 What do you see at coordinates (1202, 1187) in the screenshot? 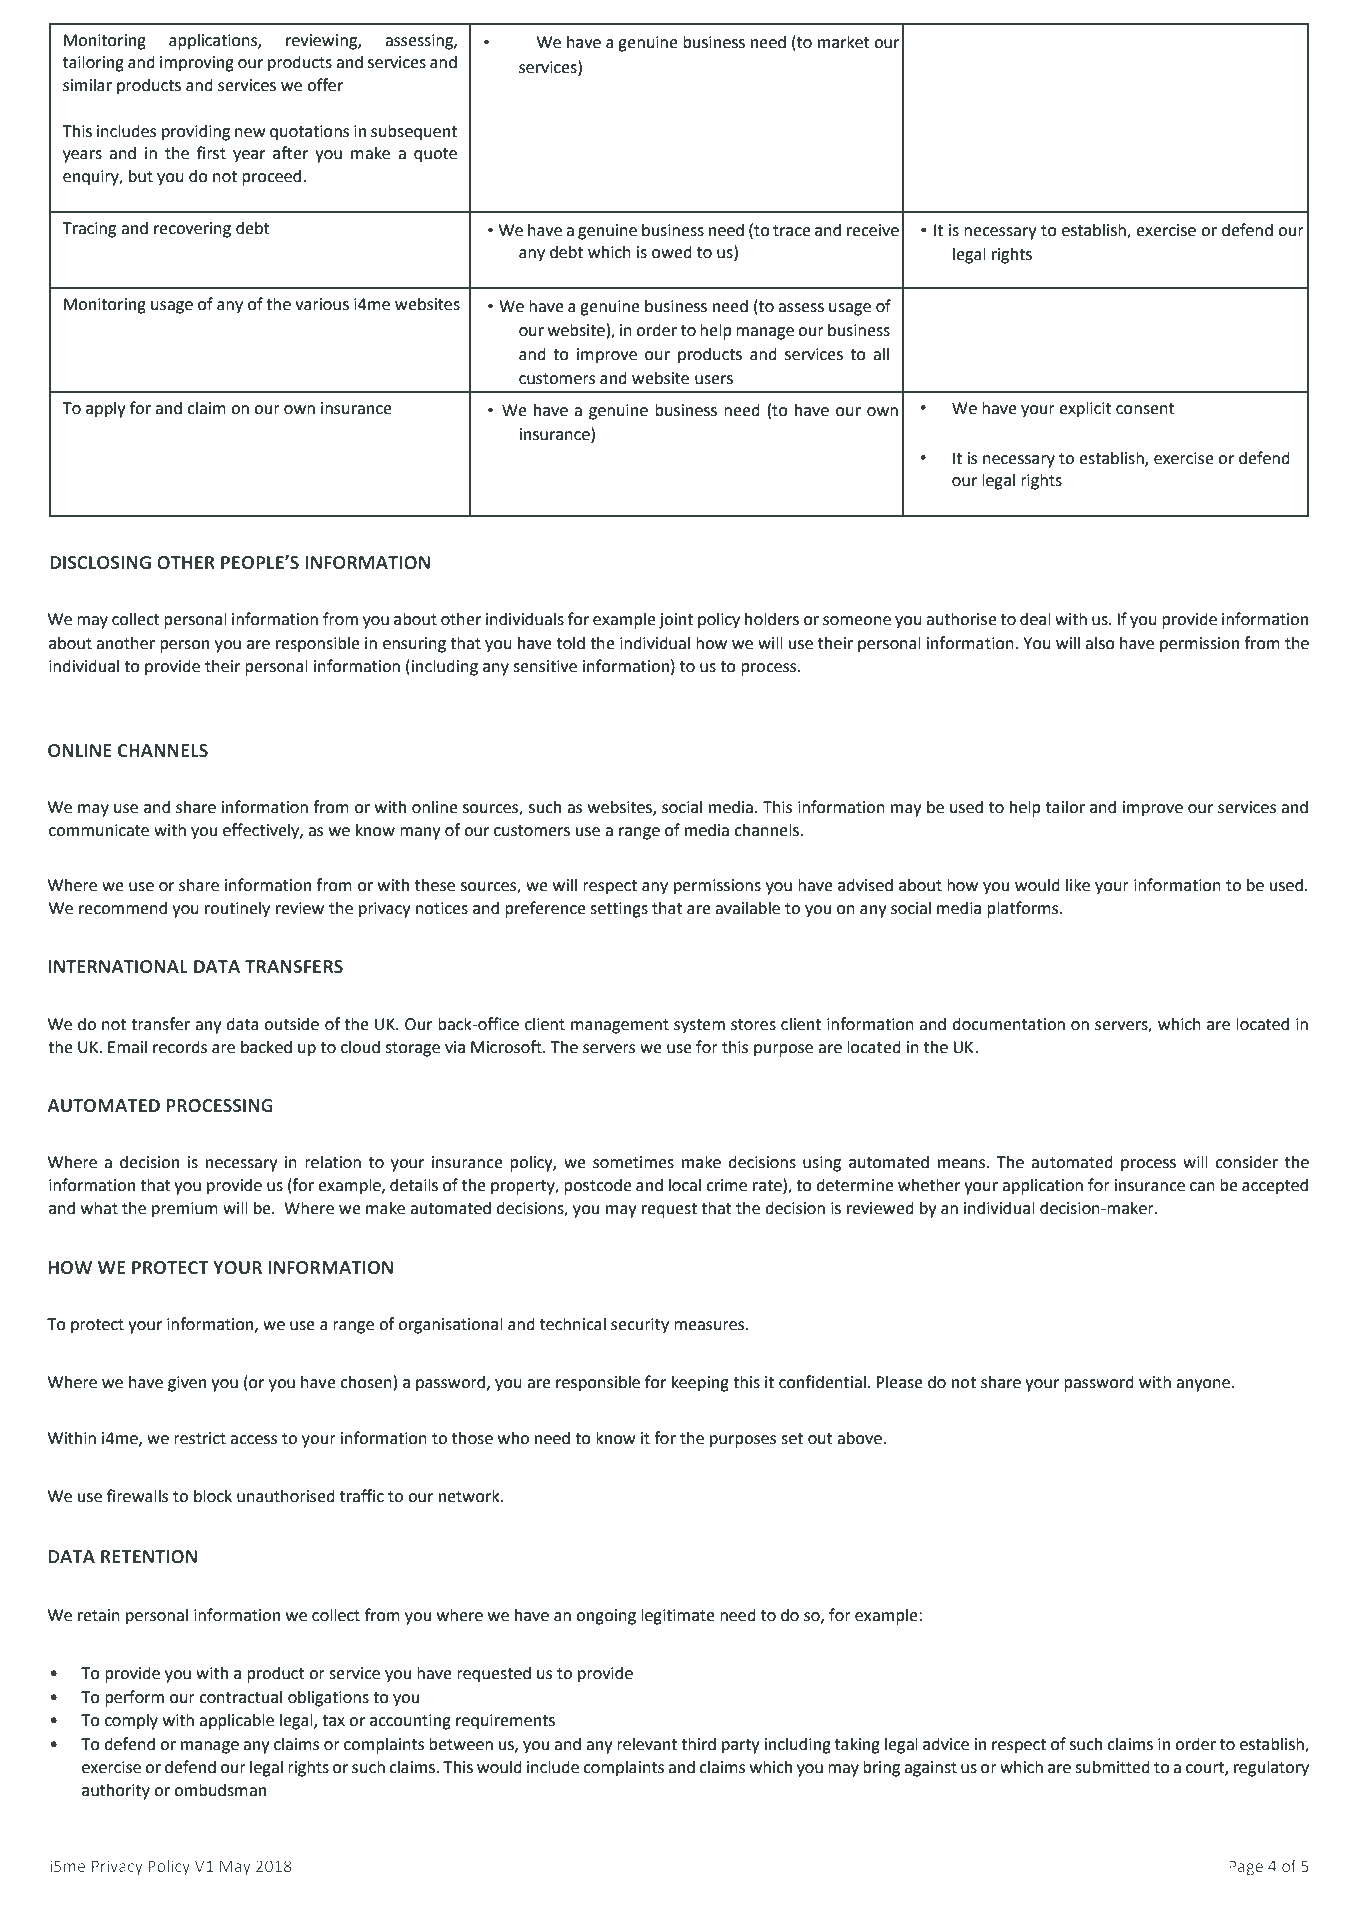
I see `can` at bounding box center [1202, 1187].
